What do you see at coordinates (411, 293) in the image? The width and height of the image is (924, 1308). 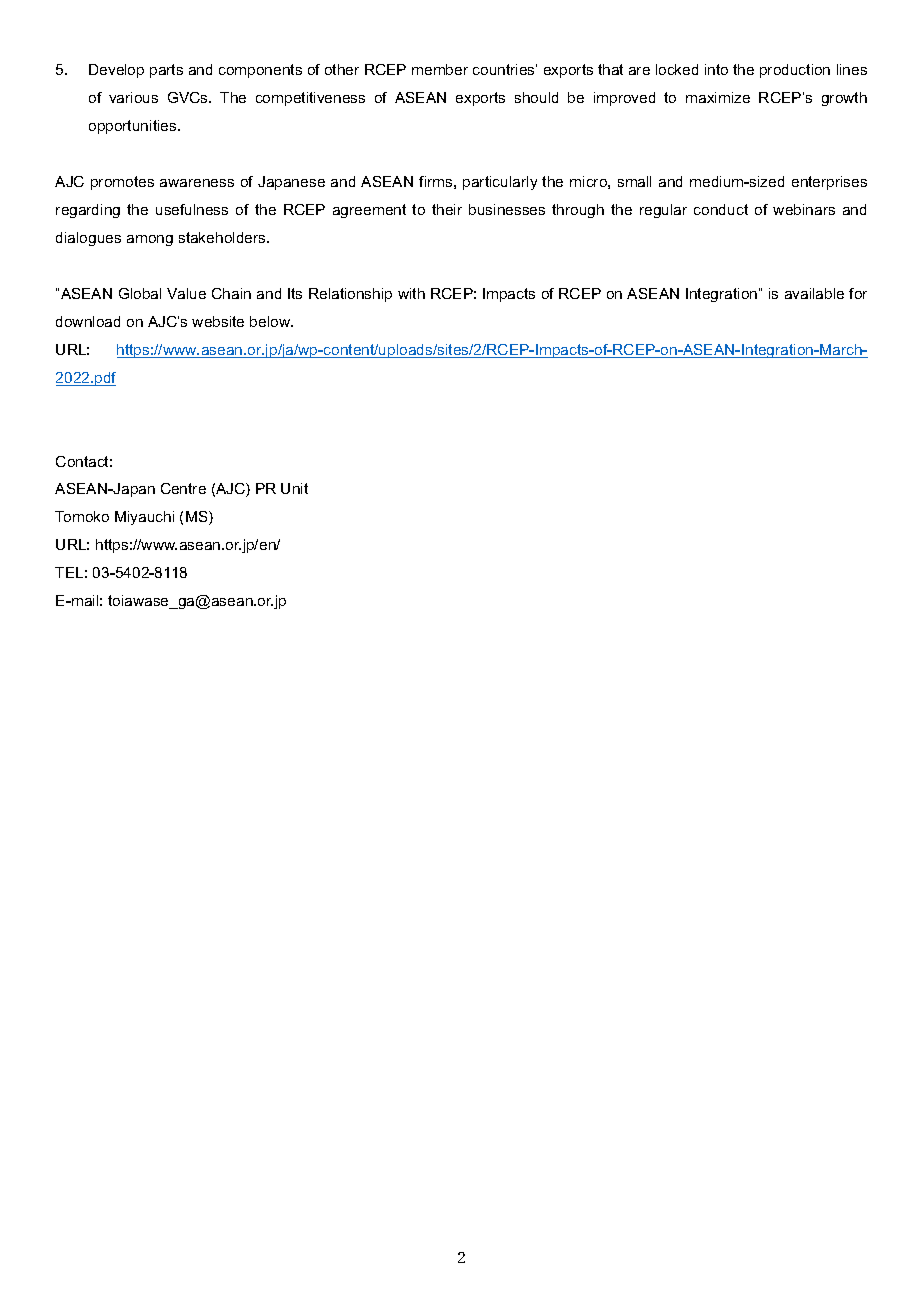 I see `with` at bounding box center [411, 293].
